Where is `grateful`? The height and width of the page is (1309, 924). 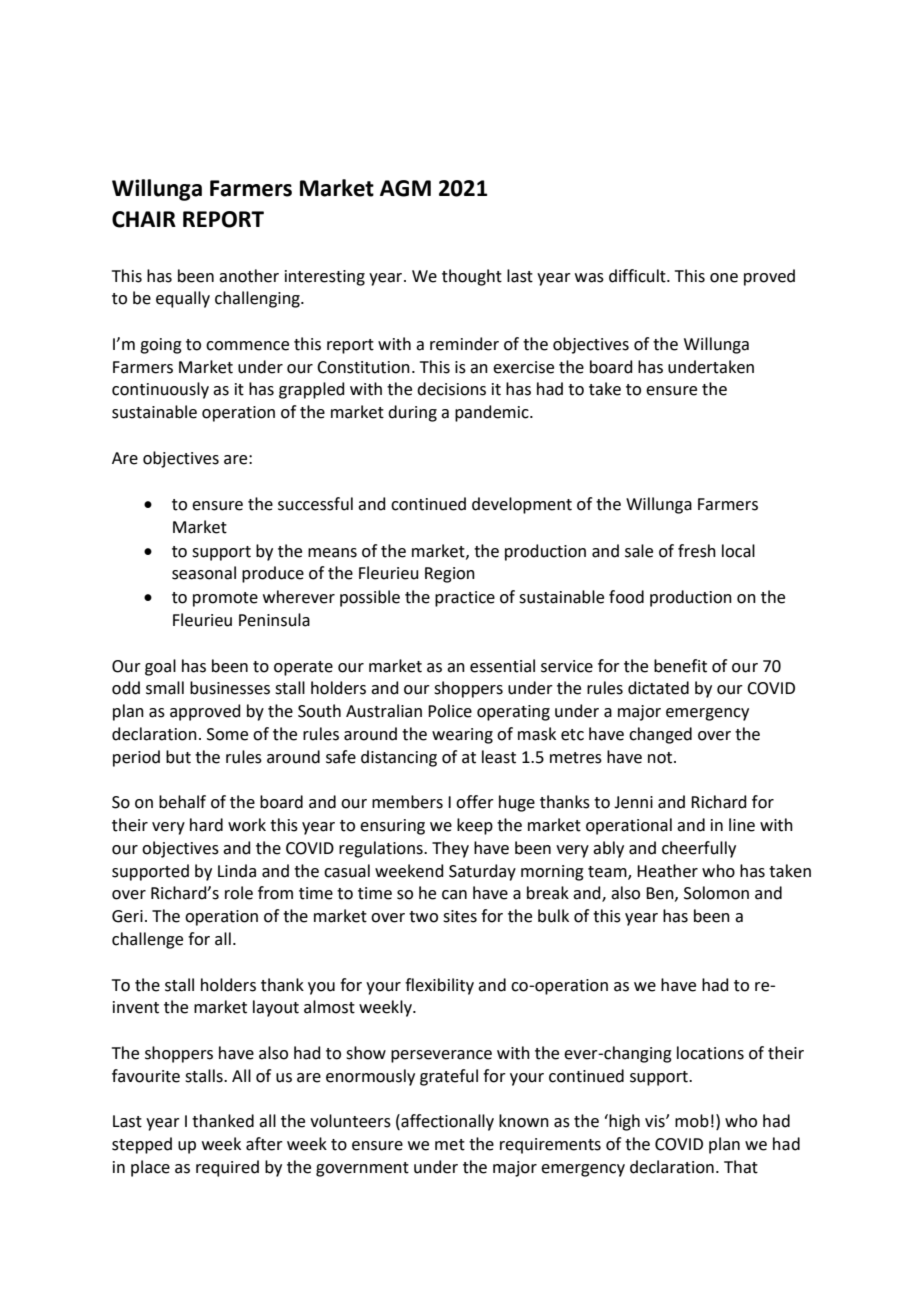
grateful is located at coordinates (449, 1077).
